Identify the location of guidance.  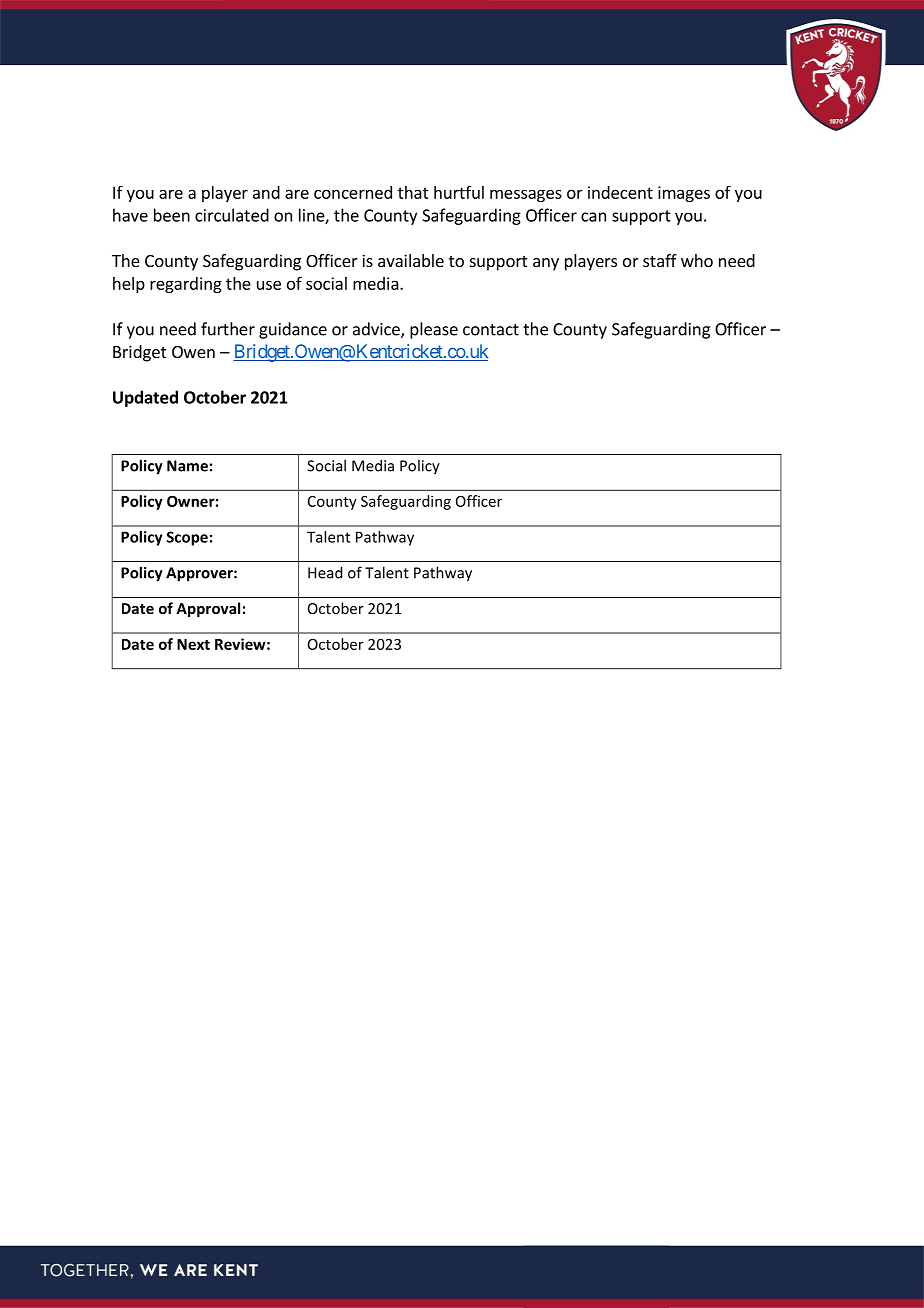
(293, 330).
